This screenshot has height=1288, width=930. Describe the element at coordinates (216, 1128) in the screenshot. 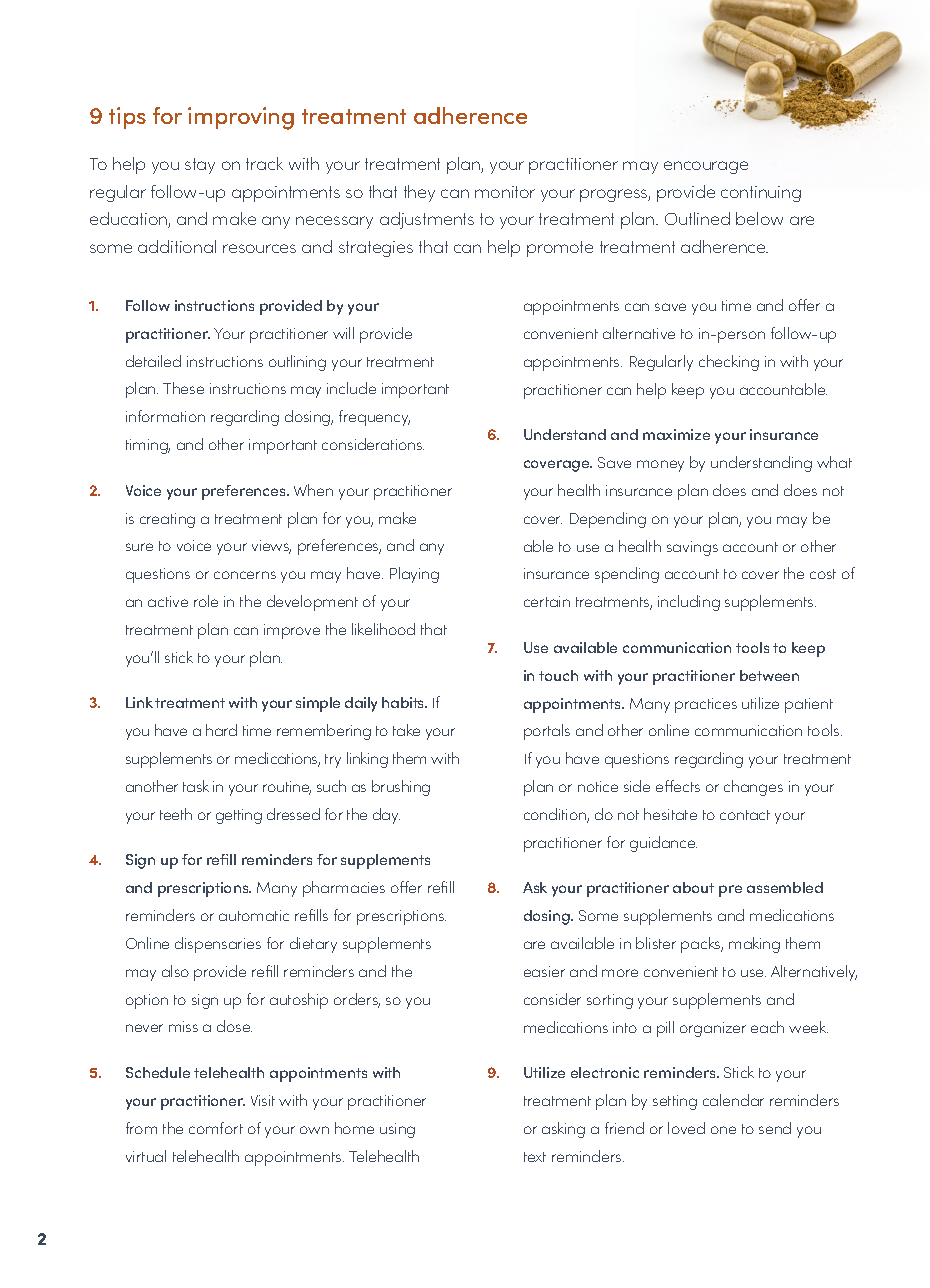

I see `comfort` at that location.
